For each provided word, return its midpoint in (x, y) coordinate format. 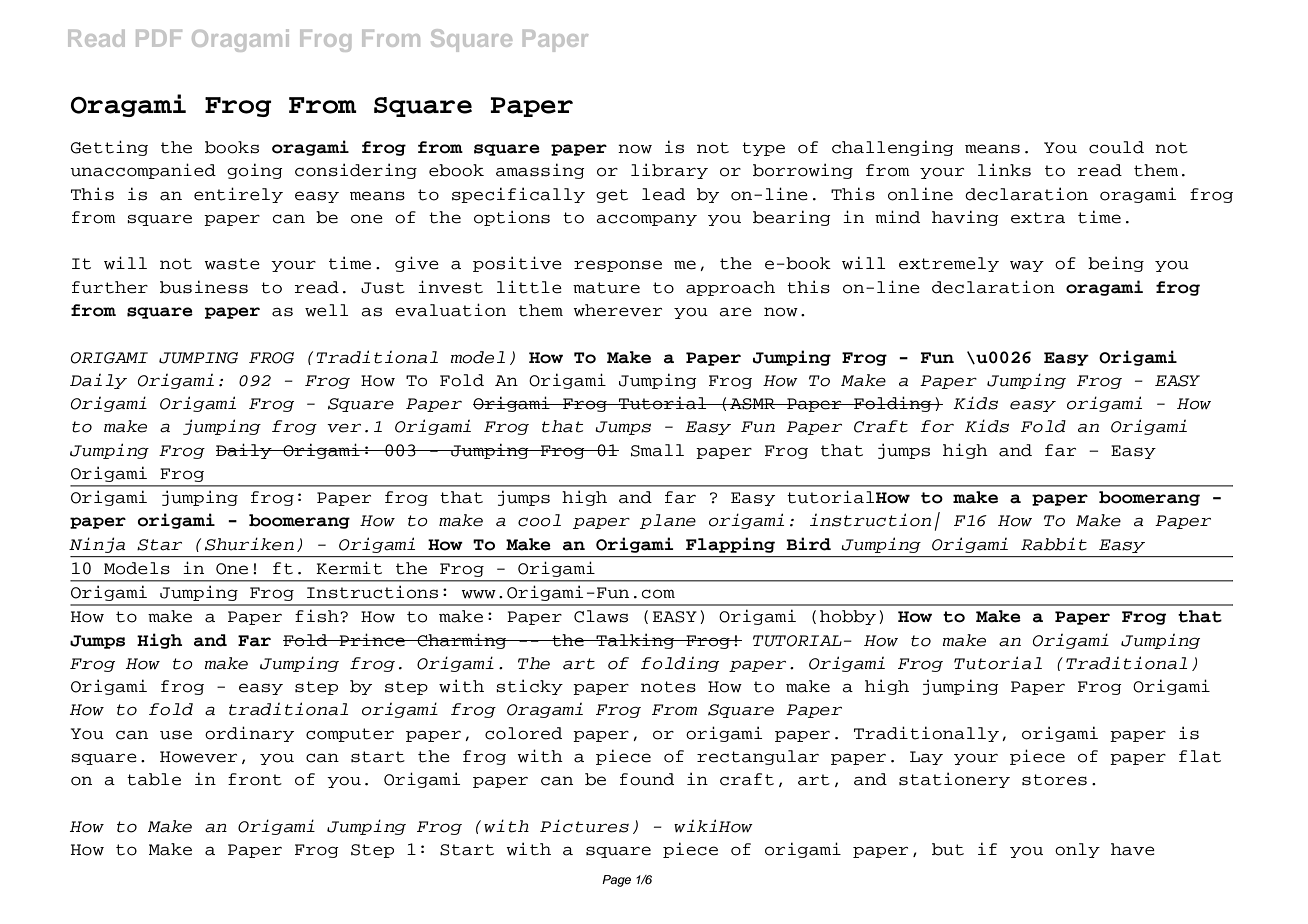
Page (616, 881)
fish (318, 616)
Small (657, 450)
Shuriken (249, 544)
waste (232, 264)
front (255, 779)
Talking (635, 641)
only (1077, 850)
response (618, 266)
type (763, 149)
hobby (848, 617)
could (1116, 147)
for (937, 426)
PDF (159, 38)
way (1027, 266)
